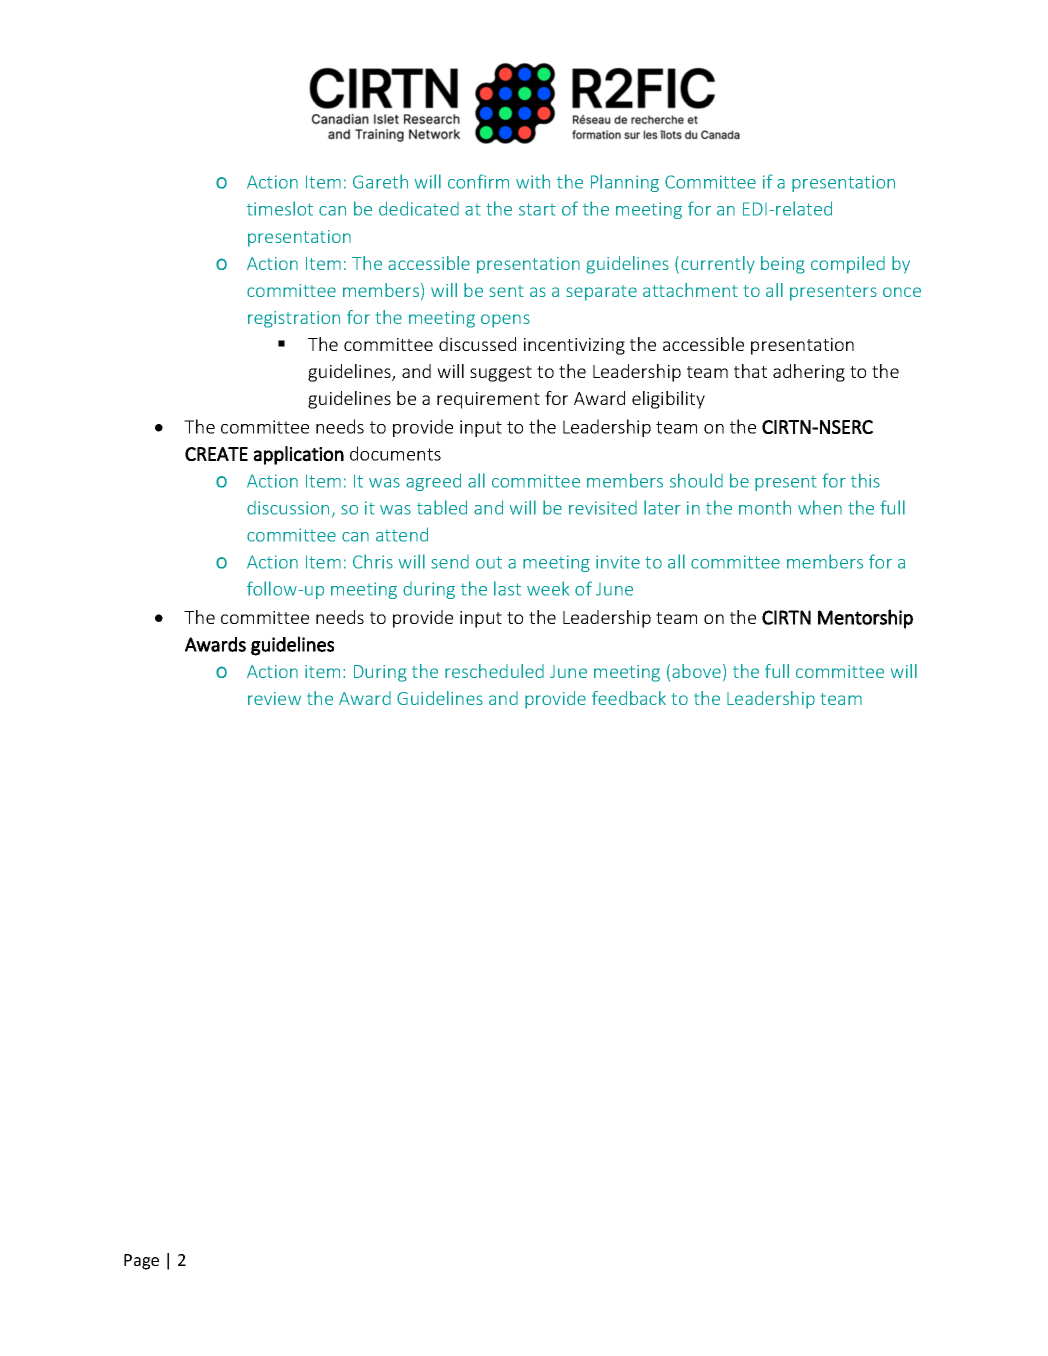 The width and height of the document is (1048, 1356). What do you see at coordinates (141, 1262) in the document?
I see `Page` at bounding box center [141, 1262].
